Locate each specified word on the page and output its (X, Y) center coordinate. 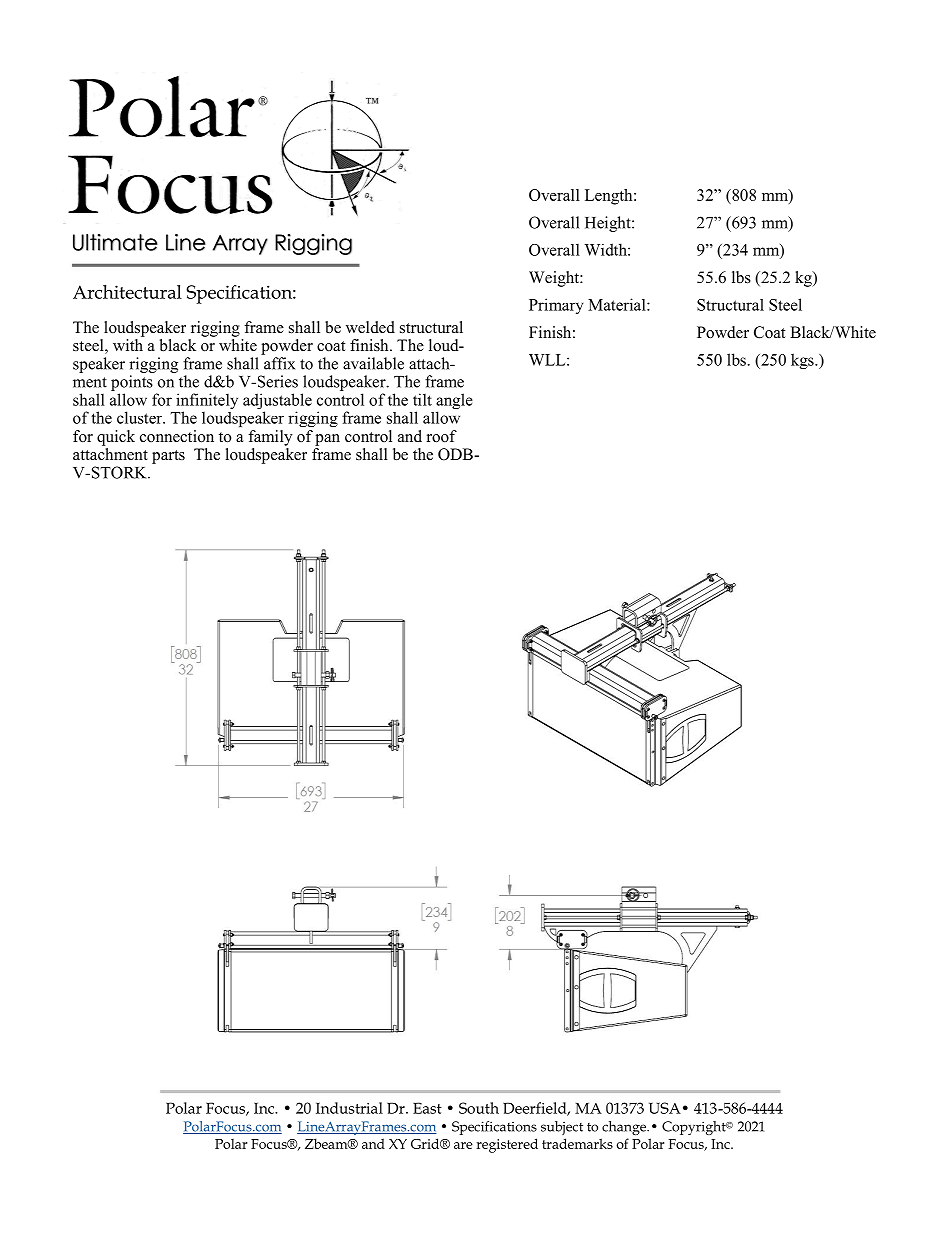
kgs (803, 361)
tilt (422, 399)
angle (454, 402)
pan (327, 440)
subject (562, 1128)
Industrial (349, 1108)
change (625, 1128)
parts (168, 457)
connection (177, 436)
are (463, 1145)
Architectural (127, 292)
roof (442, 436)
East (427, 1108)
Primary (556, 306)
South (479, 1108)
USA (665, 1108)
